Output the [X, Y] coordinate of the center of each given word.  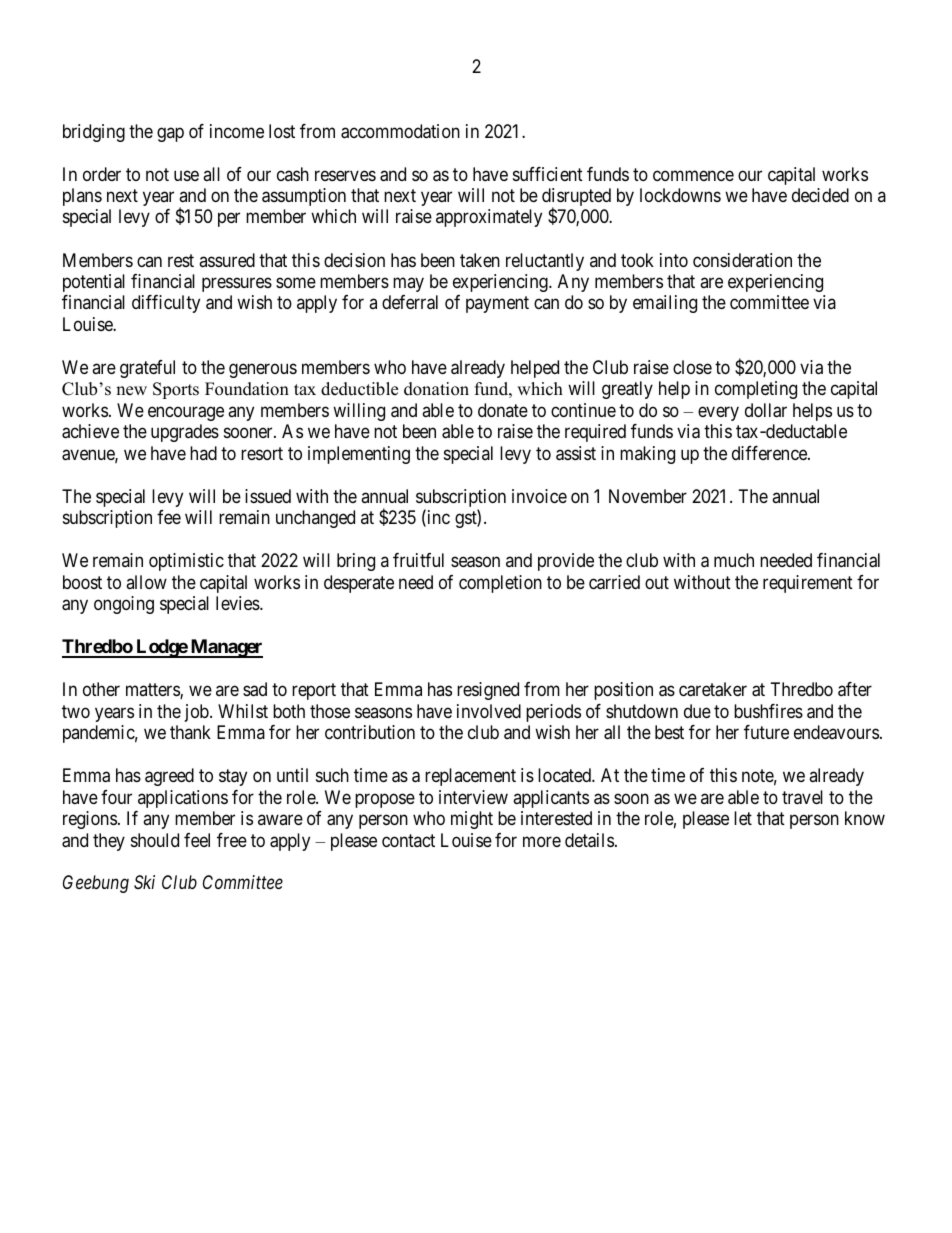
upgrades [185, 433]
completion [500, 584]
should [155, 840]
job [198, 713]
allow [146, 582]
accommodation [400, 131]
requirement [808, 584]
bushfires [768, 711]
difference [770, 453]
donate [503, 410]
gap [170, 134]
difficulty [166, 304]
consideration [742, 260]
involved [489, 711]
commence [693, 175]
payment [497, 305]
